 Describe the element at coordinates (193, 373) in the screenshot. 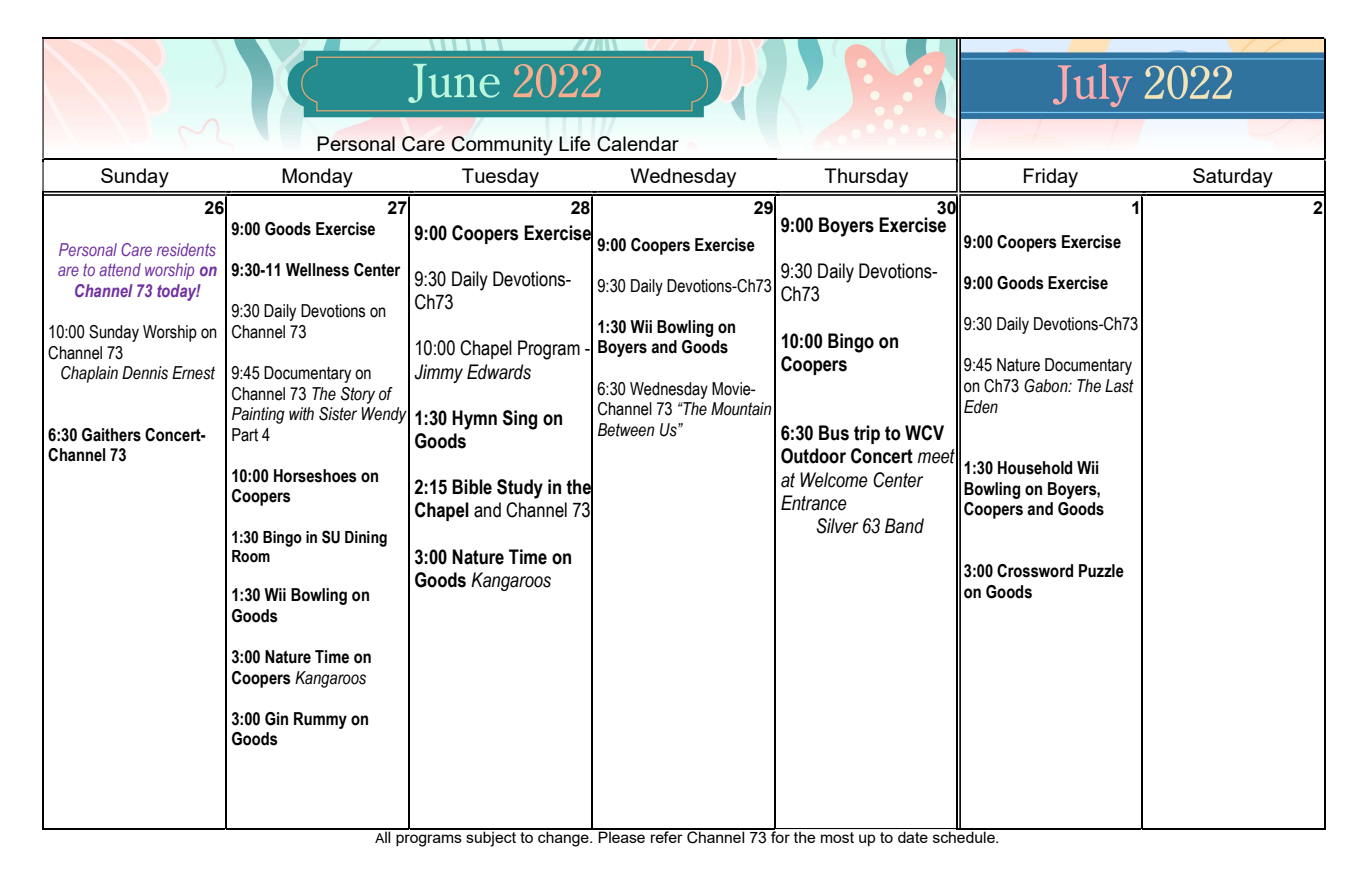

I see `Ernest` at that location.
